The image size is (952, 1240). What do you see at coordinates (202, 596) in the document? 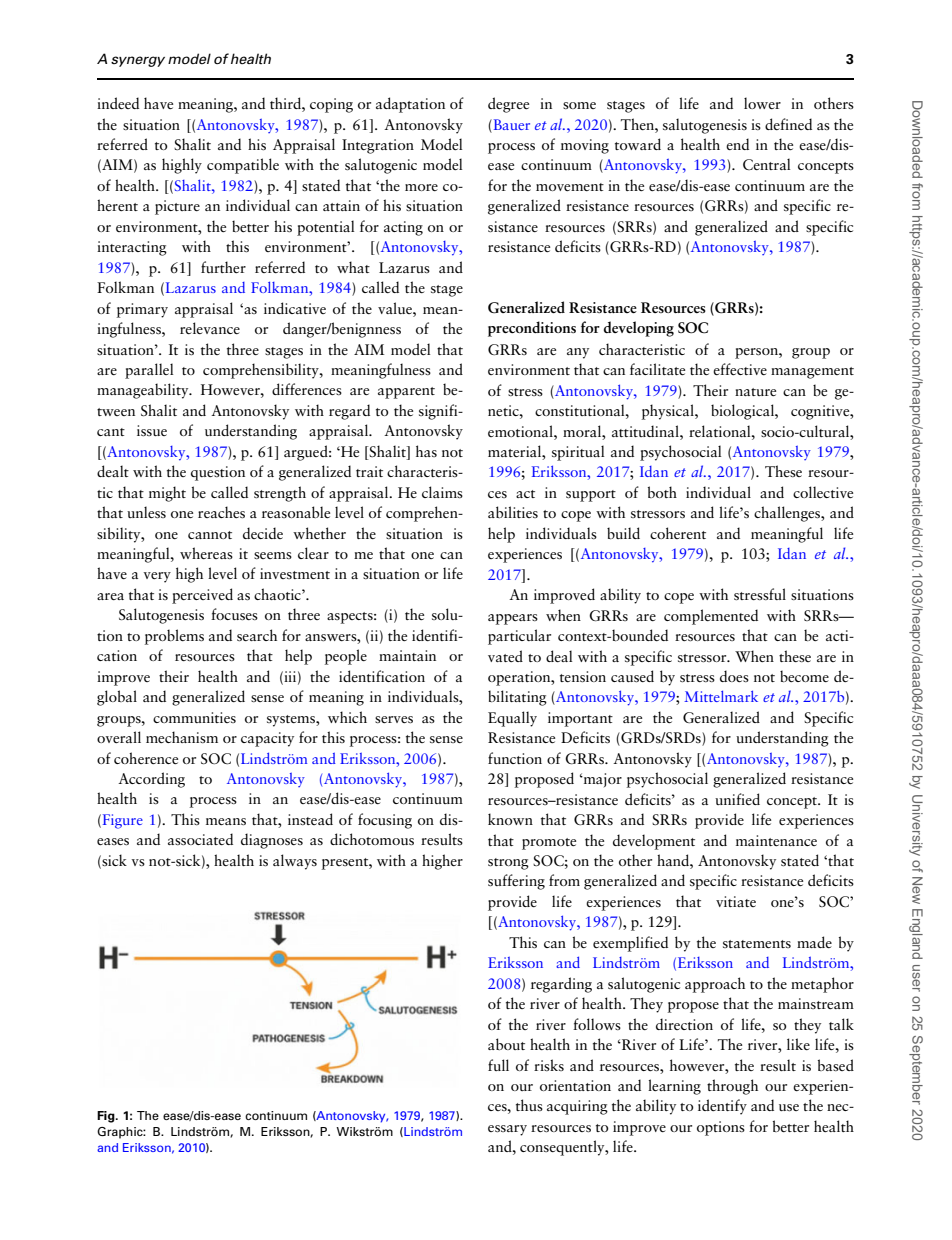
I see `perceived` at bounding box center [202, 596].
